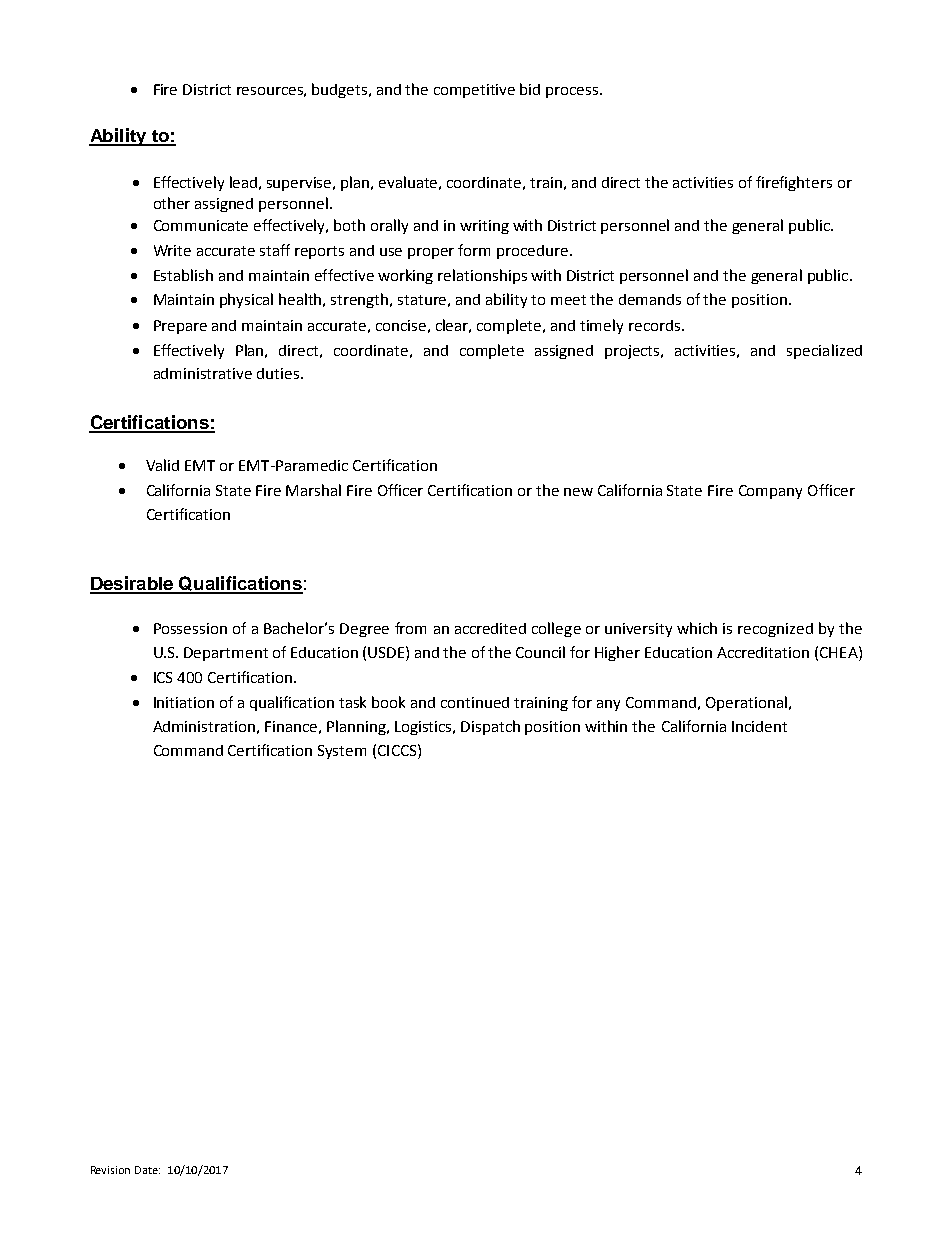 The image size is (952, 1233). I want to click on Revision, so click(110, 1170).
